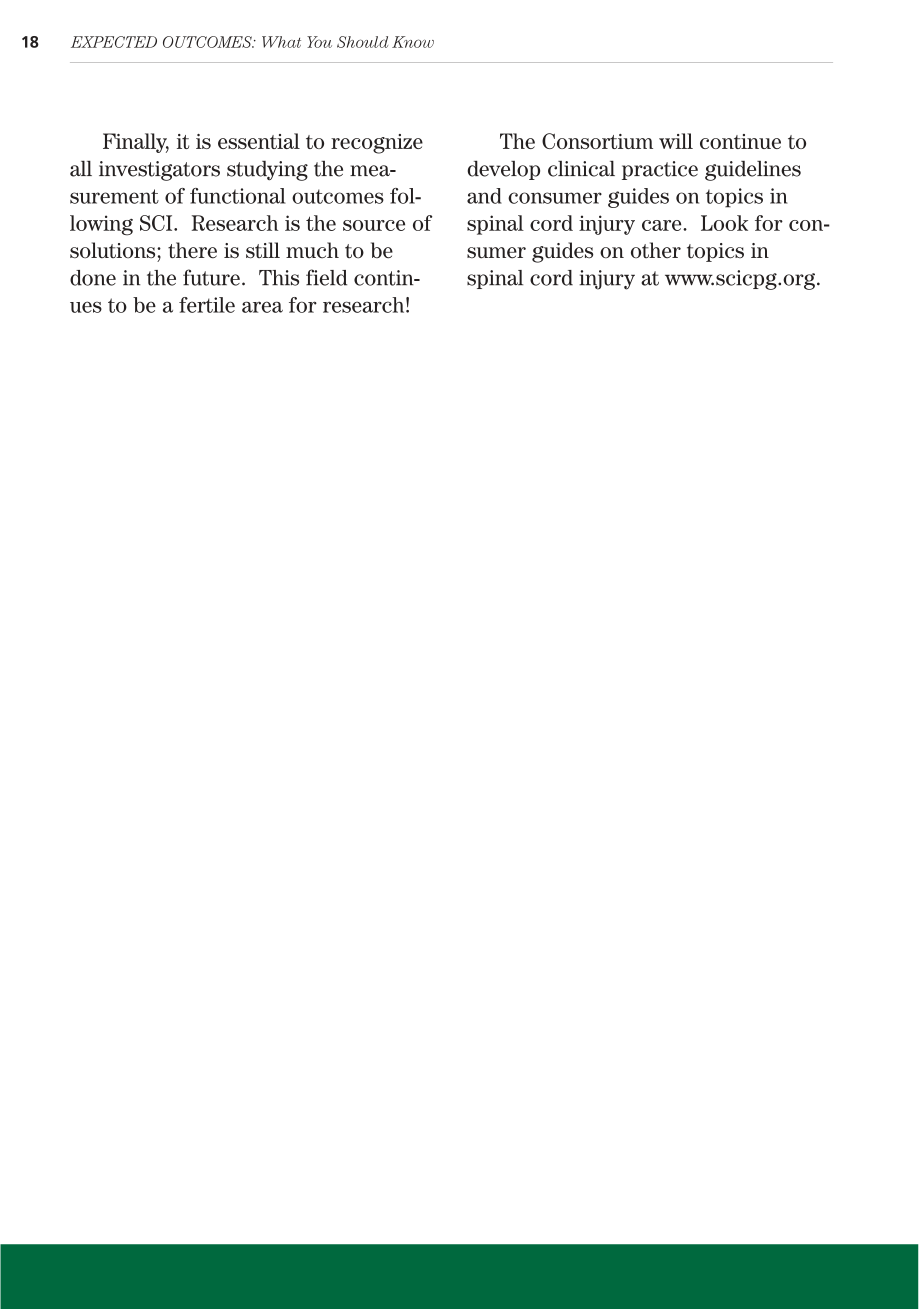  I want to click on functional, so click(238, 196).
